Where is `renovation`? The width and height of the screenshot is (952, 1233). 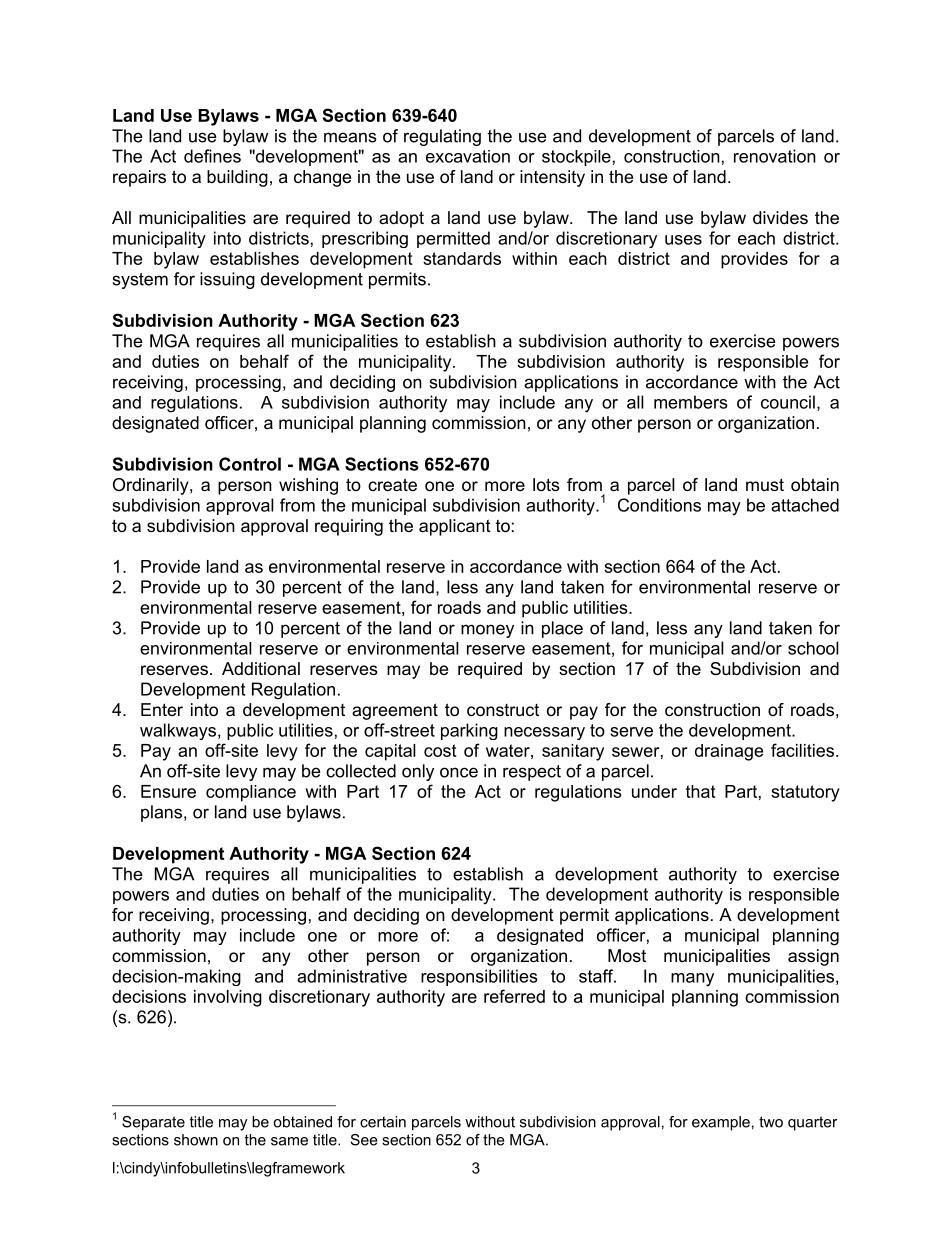 renovation is located at coordinates (775, 156).
